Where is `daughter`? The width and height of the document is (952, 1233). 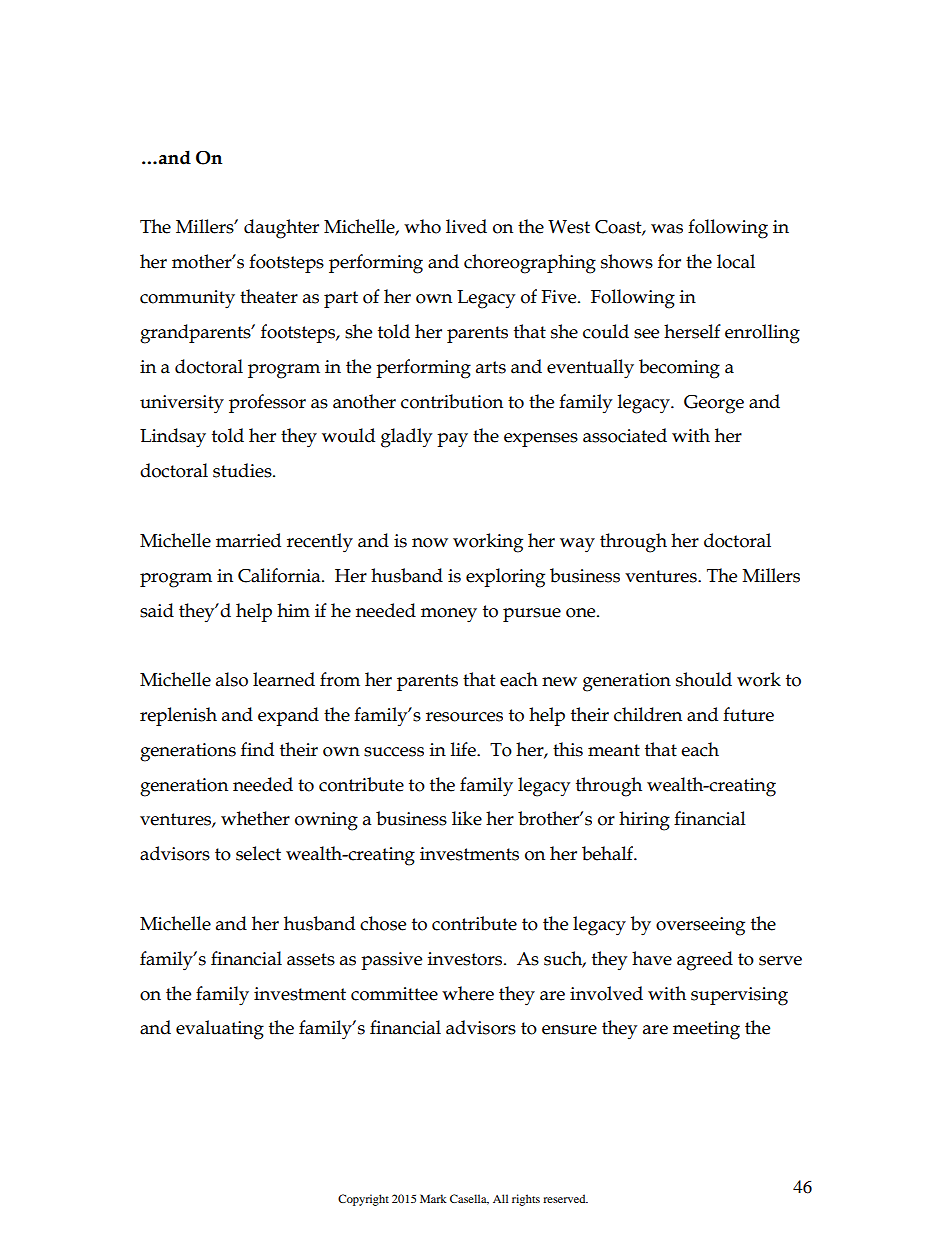 daughter is located at coordinates (281, 229).
